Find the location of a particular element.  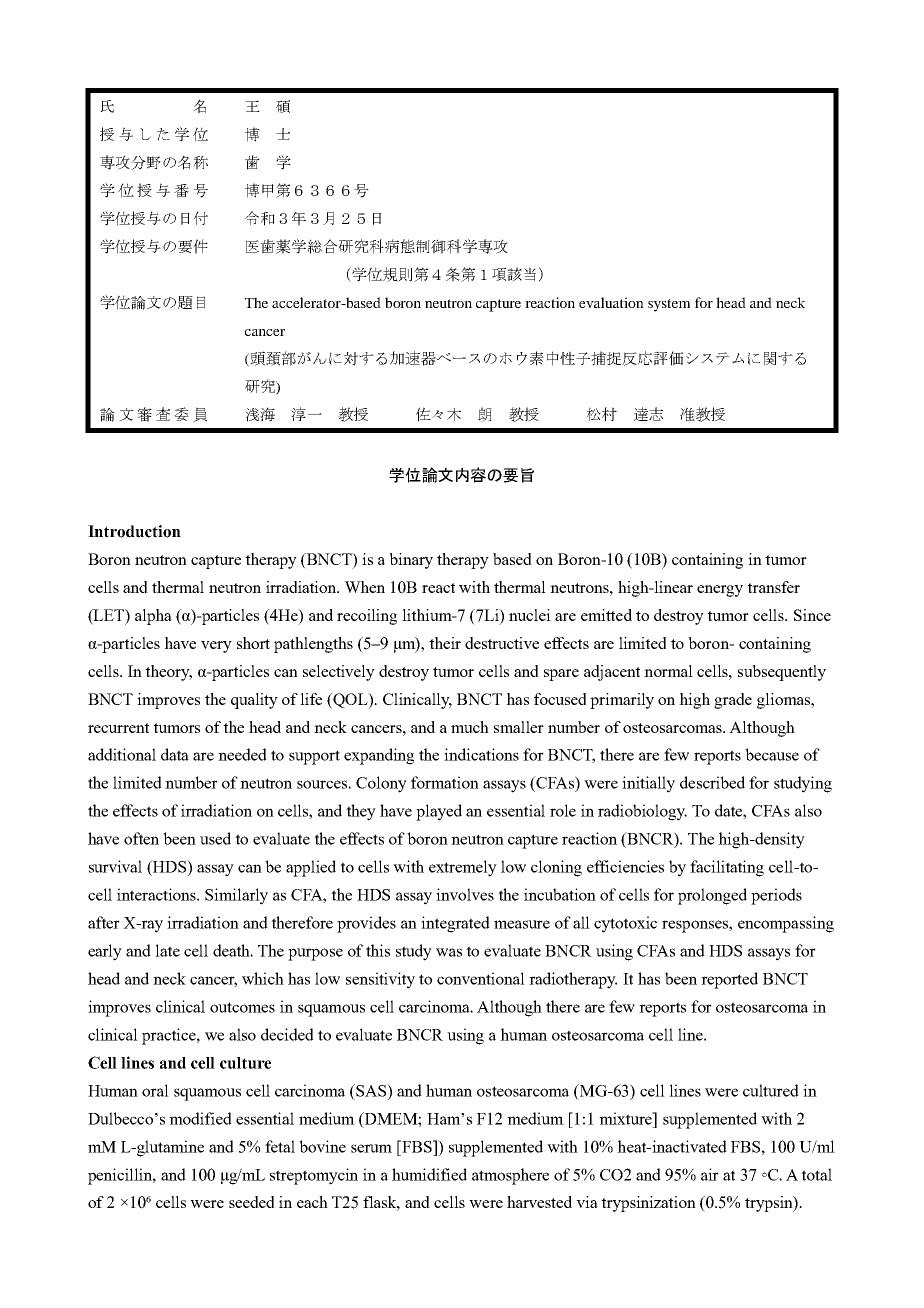

system is located at coordinates (669, 305).
